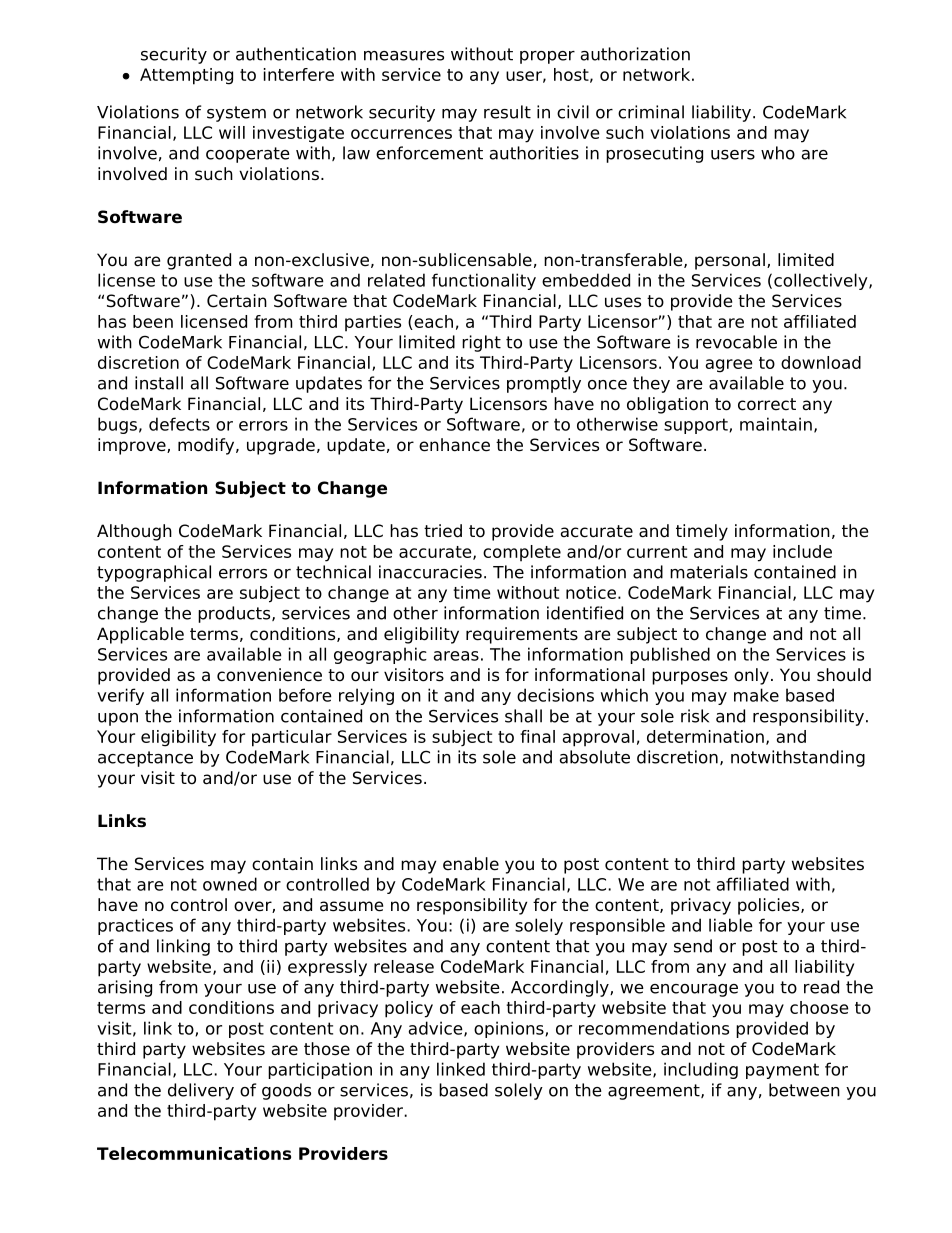 This screenshot has height=1233, width=952. Describe the element at coordinates (507, 112) in the screenshot. I see `result` at that location.
